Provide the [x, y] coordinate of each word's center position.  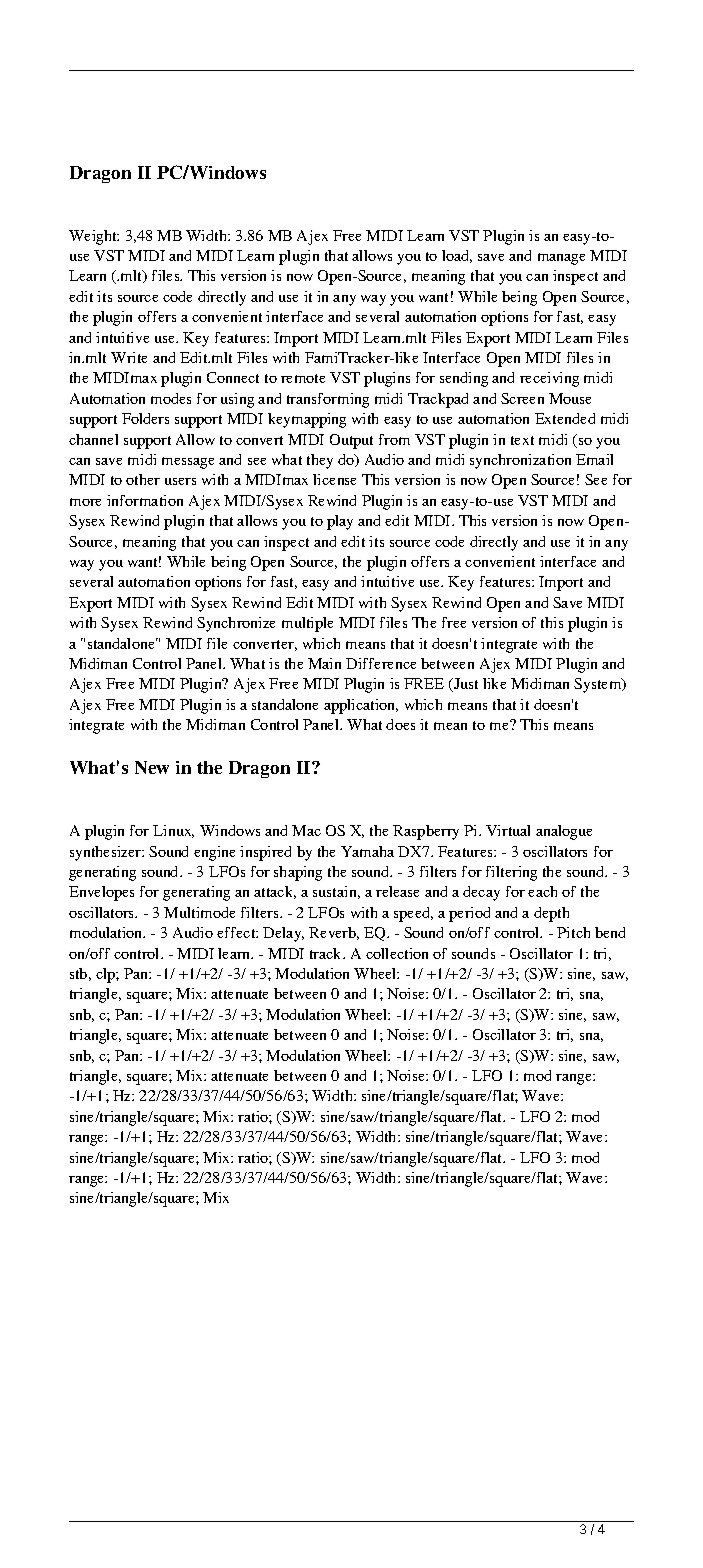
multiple [307, 624]
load [457, 256]
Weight [94, 237]
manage [561, 259]
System [599, 685]
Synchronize [236, 624]
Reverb [334, 933]
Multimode [199, 912]
